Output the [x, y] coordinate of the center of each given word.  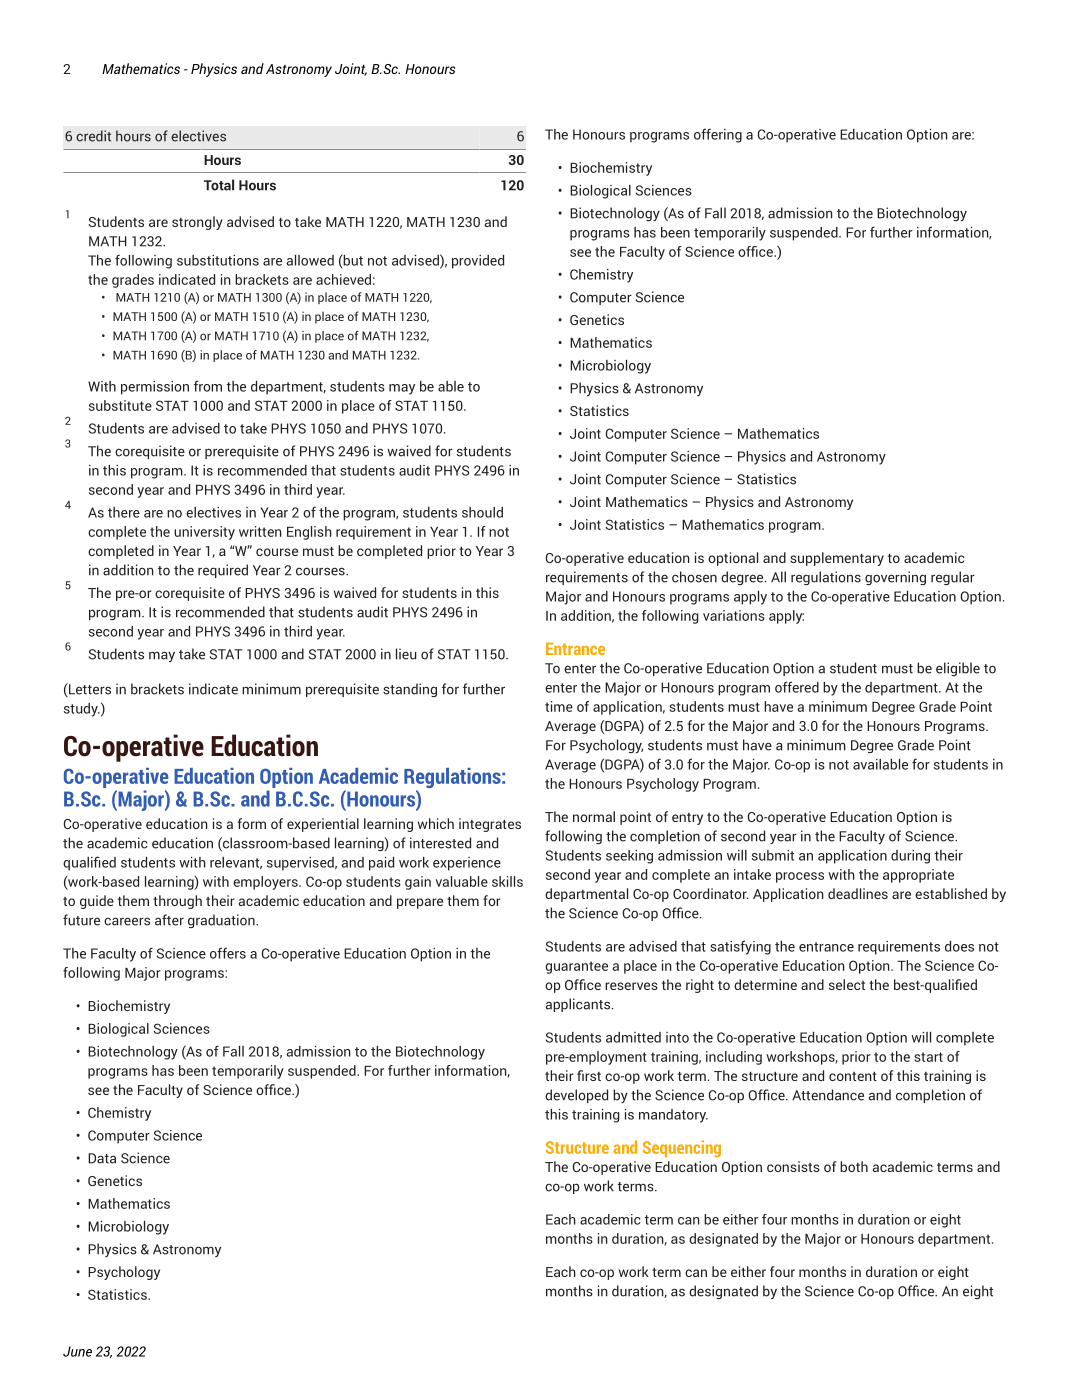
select [847, 984]
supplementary [837, 559]
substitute [120, 405]
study [82, 710]
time [559, 706]
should [482, 512]
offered [797, 687]
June [77, 1351]
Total [219, 185]
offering [718, 135]
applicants [579, 1005]
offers [228, 953]
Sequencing [682, 1149]
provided [478, 262]
